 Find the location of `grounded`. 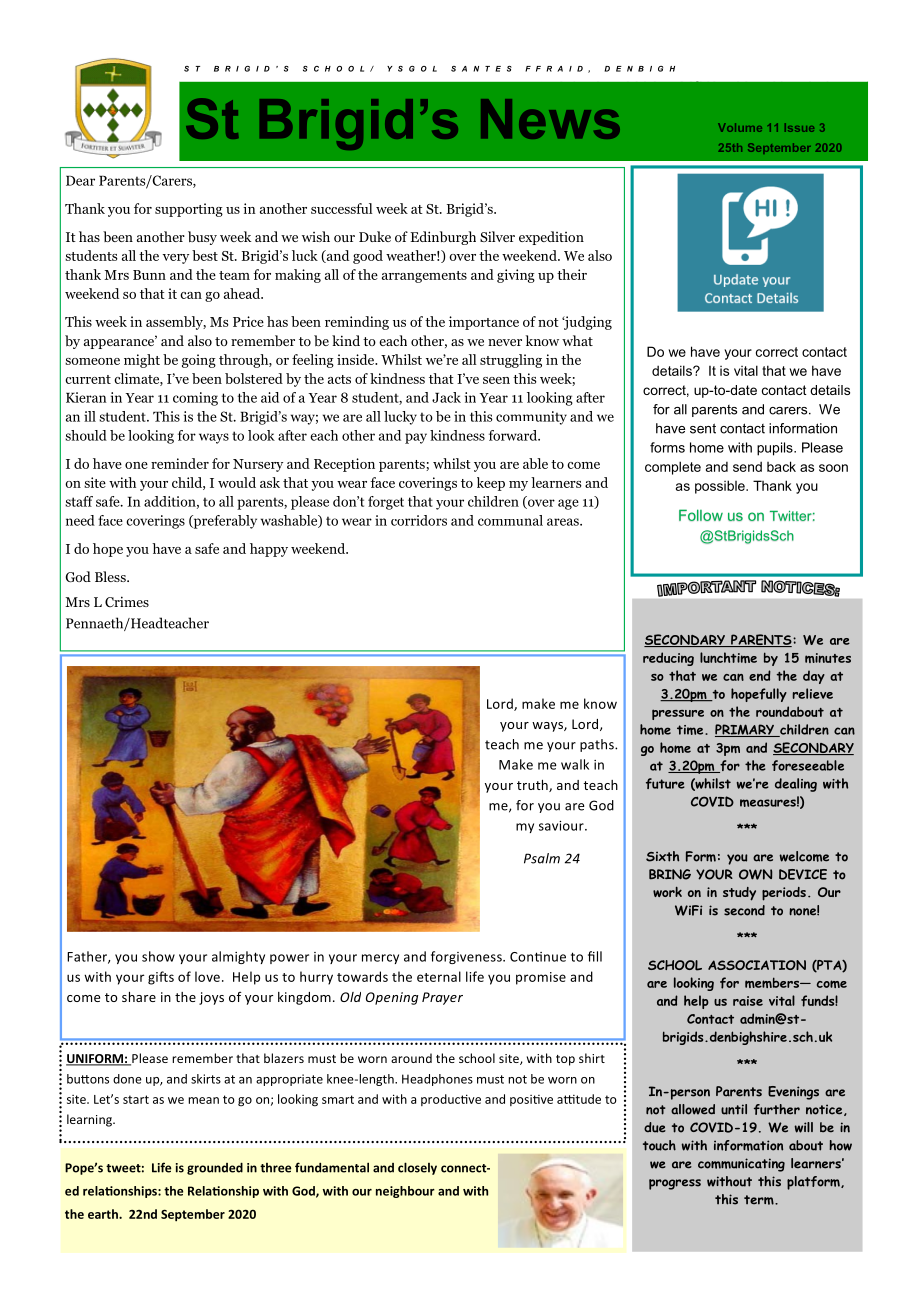

grounded is located at coordinates (215, 1168).
